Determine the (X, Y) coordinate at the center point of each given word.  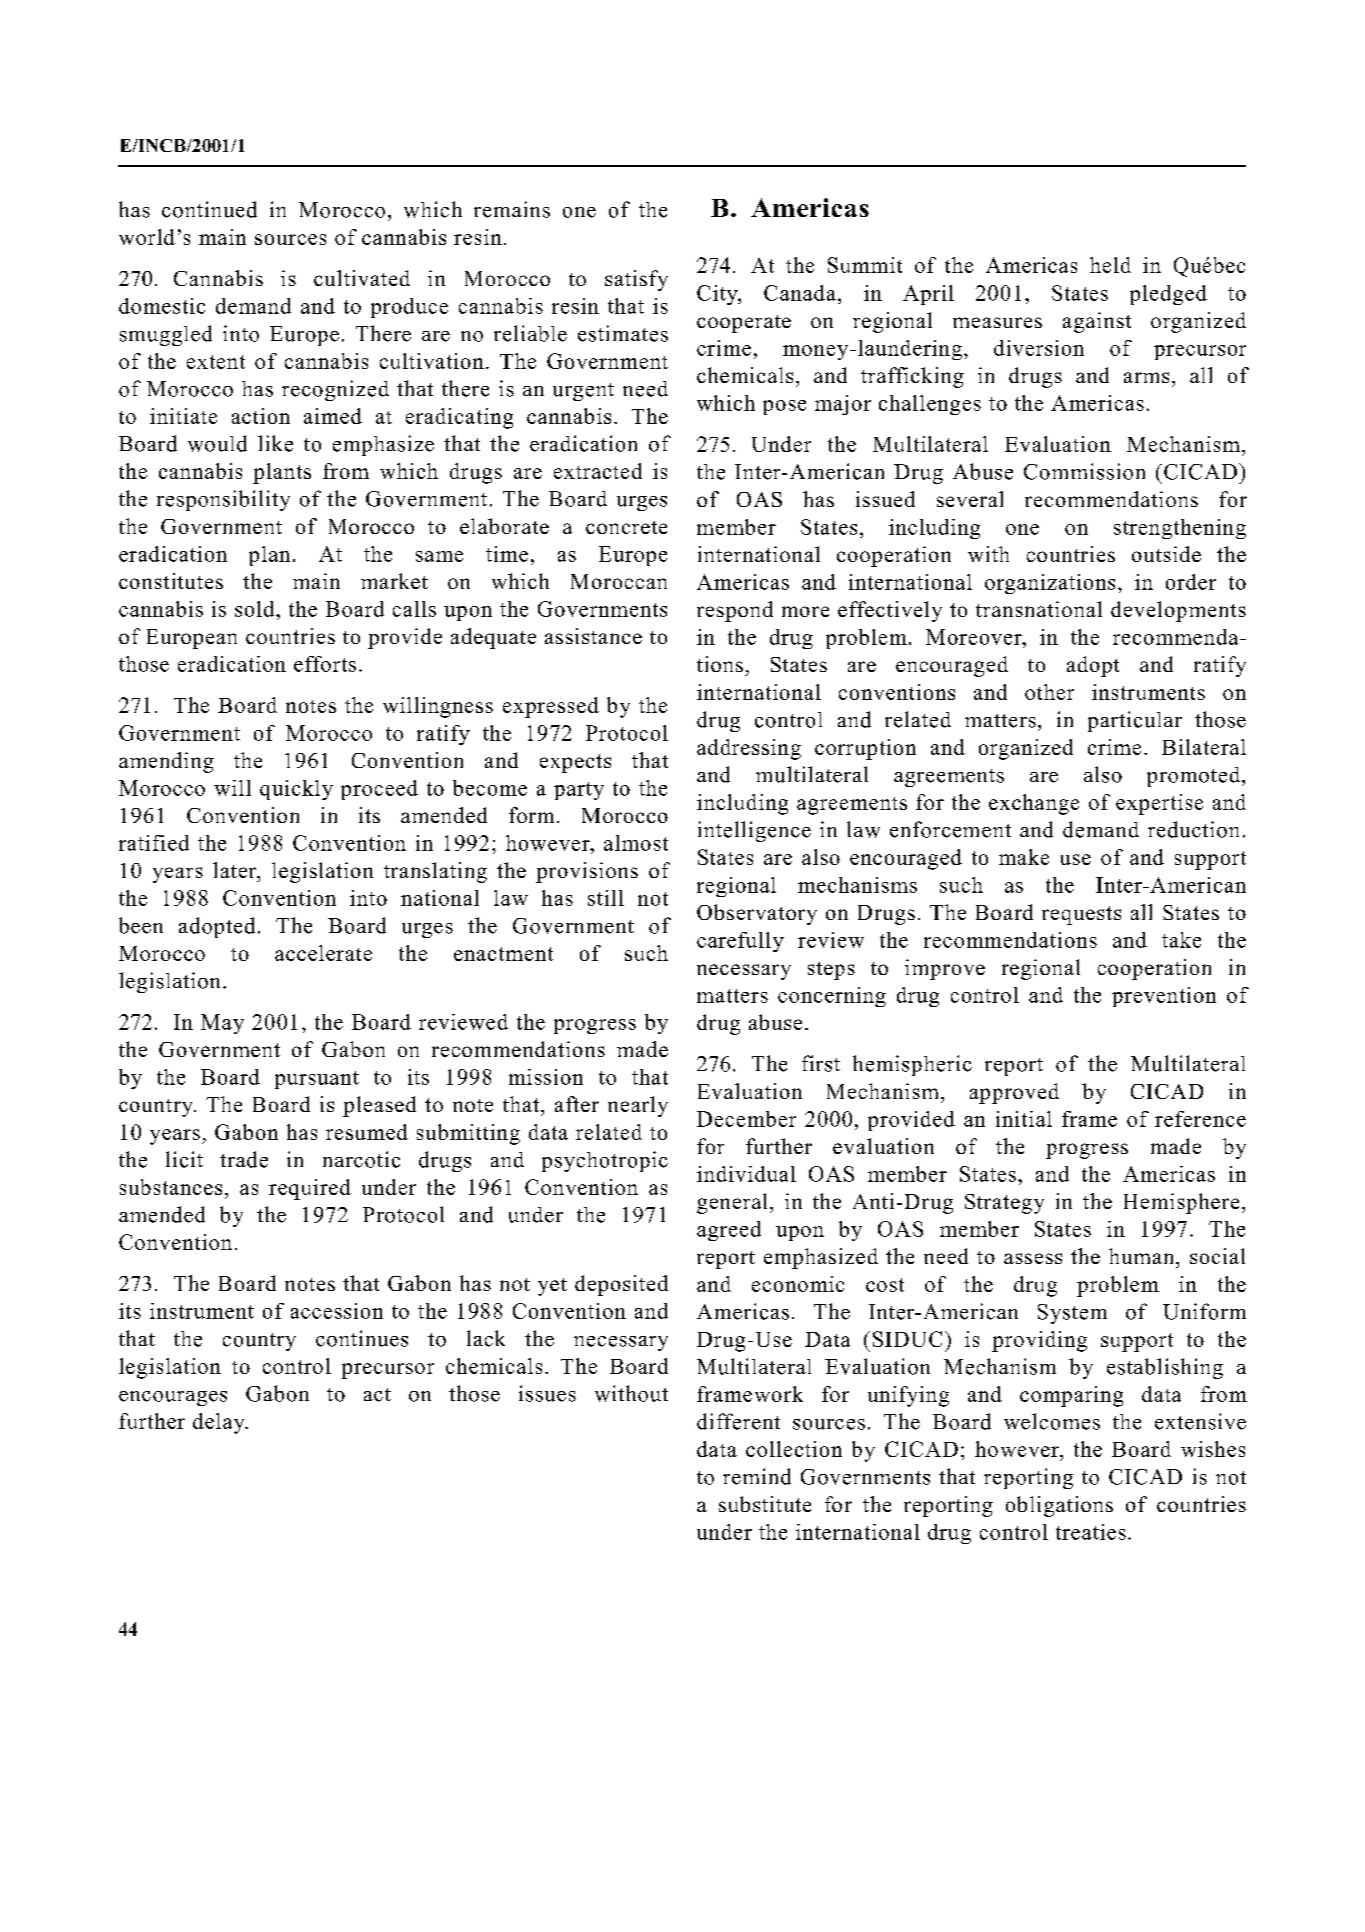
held (1110, 265)
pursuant (317, 1080)
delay (220, 1423)
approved (1014, 1093)
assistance (593, 636)
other (1049, 692)
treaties (1091, 1532)
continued (209, 209)
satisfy (636, 280)
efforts (325, 664)
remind (757, 1476)
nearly (638, 1106)
